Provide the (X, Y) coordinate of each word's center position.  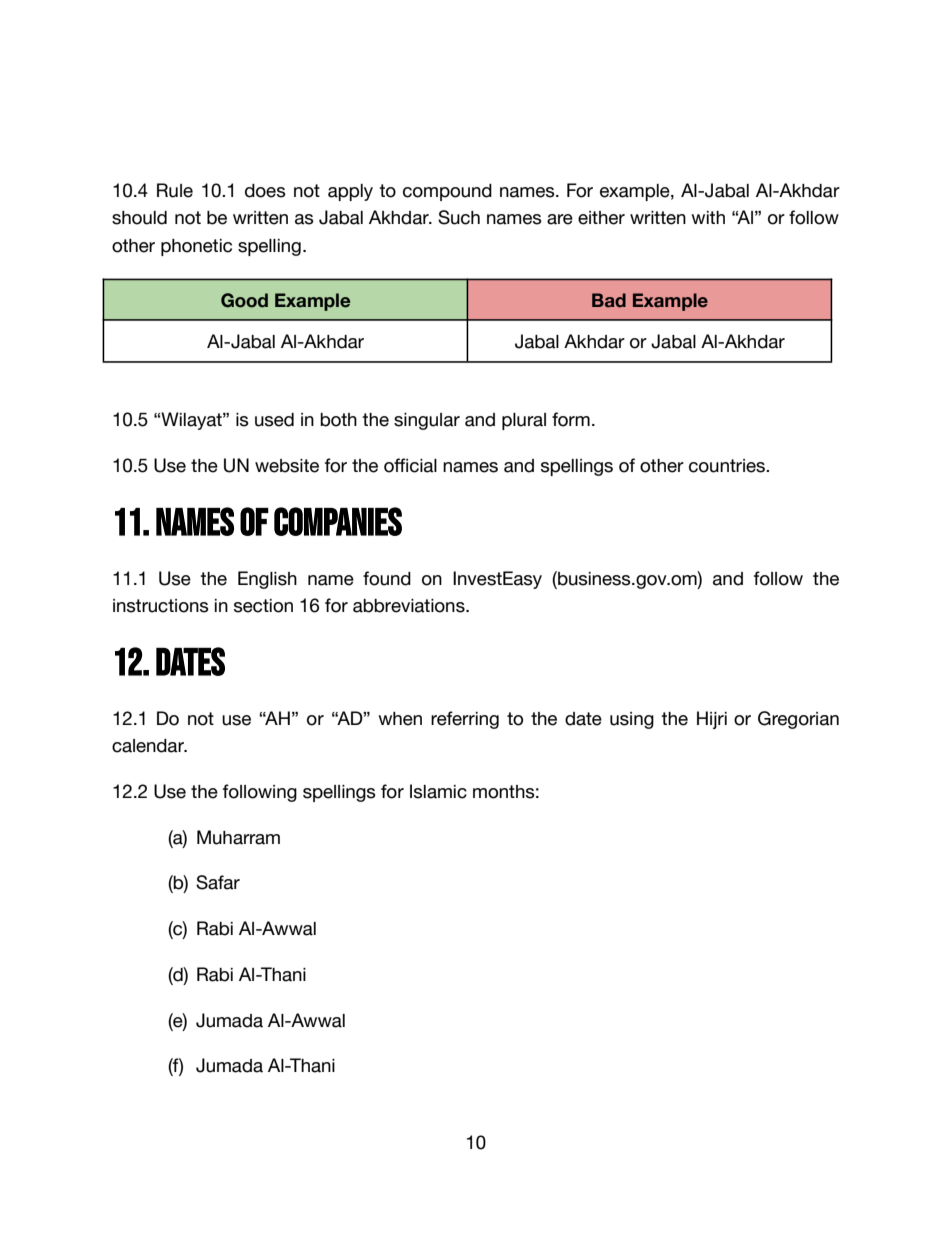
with (708, 217)
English (267, 580)
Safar (218, 882)
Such (459, 217)
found (387, 578)
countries (728, 466)
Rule (175, 190)
